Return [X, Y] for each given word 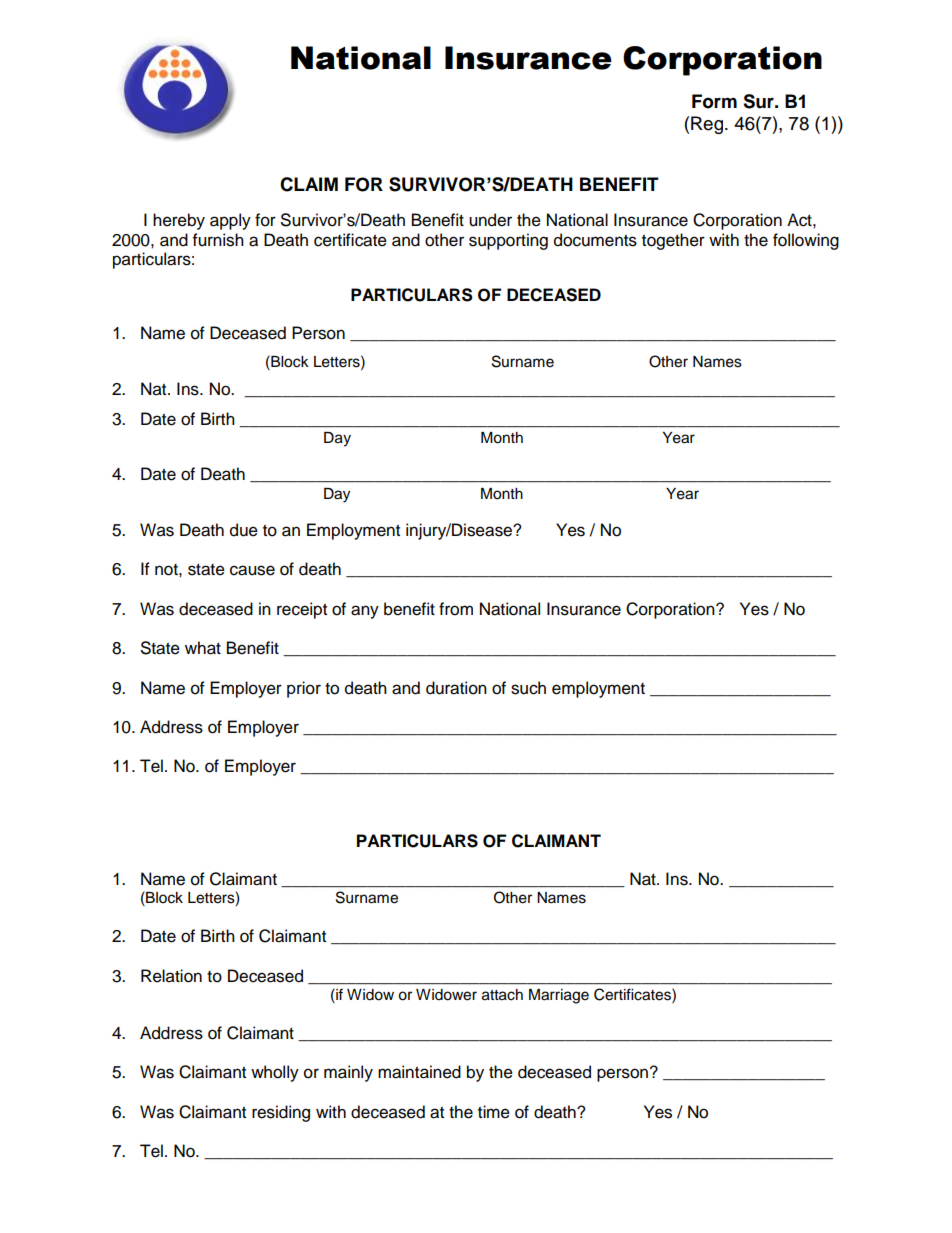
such [528, 688]
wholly [275, 1073]
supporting [508, 241]
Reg [708, 125]
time [494, 1112]
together [673, 241]
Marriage [559, 996]
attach [502, 995]
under [490, 220]
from [456, 609]
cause [252, 570]
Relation [171, 976]
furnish [218, 240]
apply [230, 221]
